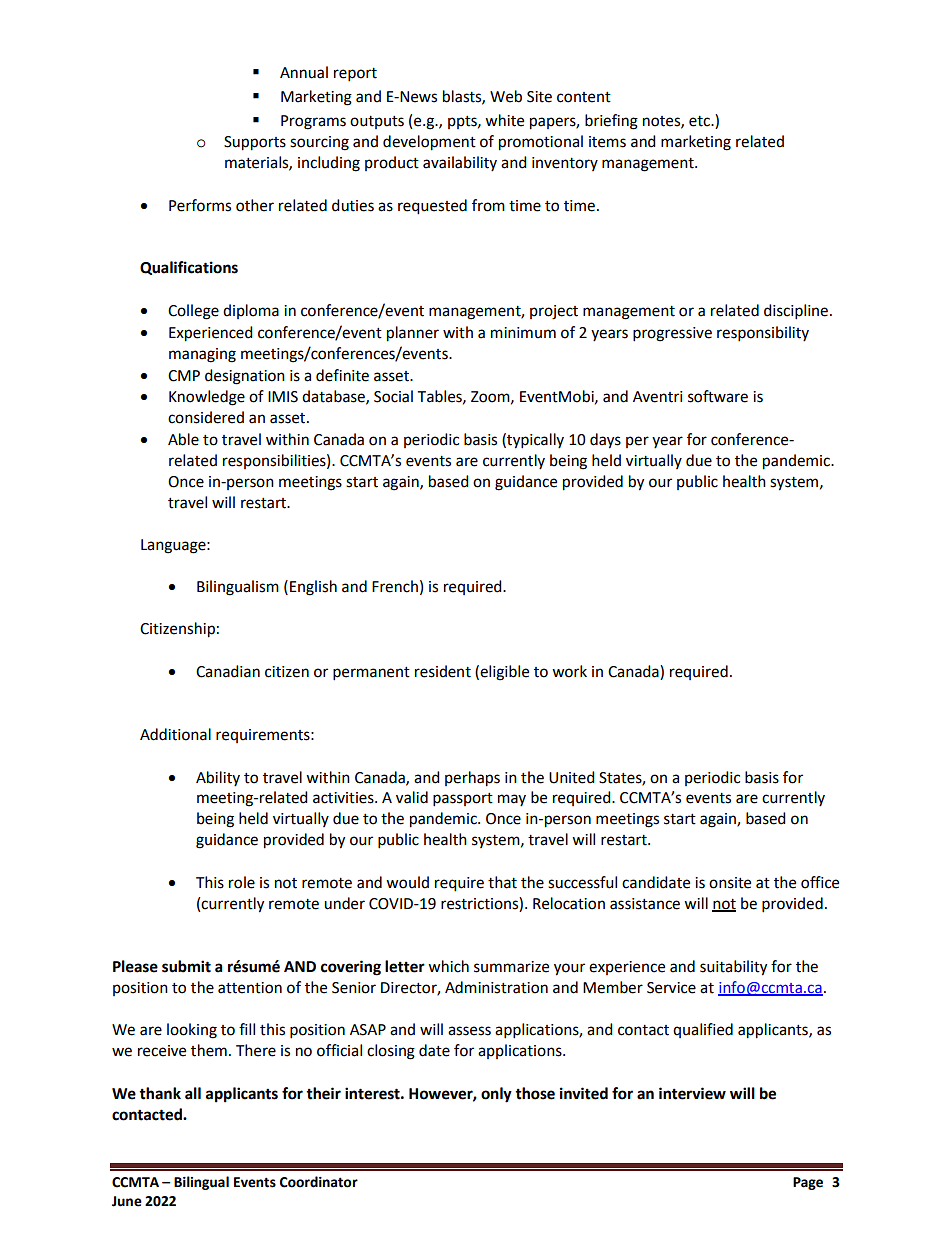 The width and height of the screenshot is (952, 1233). Describe the element at coordinates (443, 671) in the screenshot. I see `resident` at that location.
